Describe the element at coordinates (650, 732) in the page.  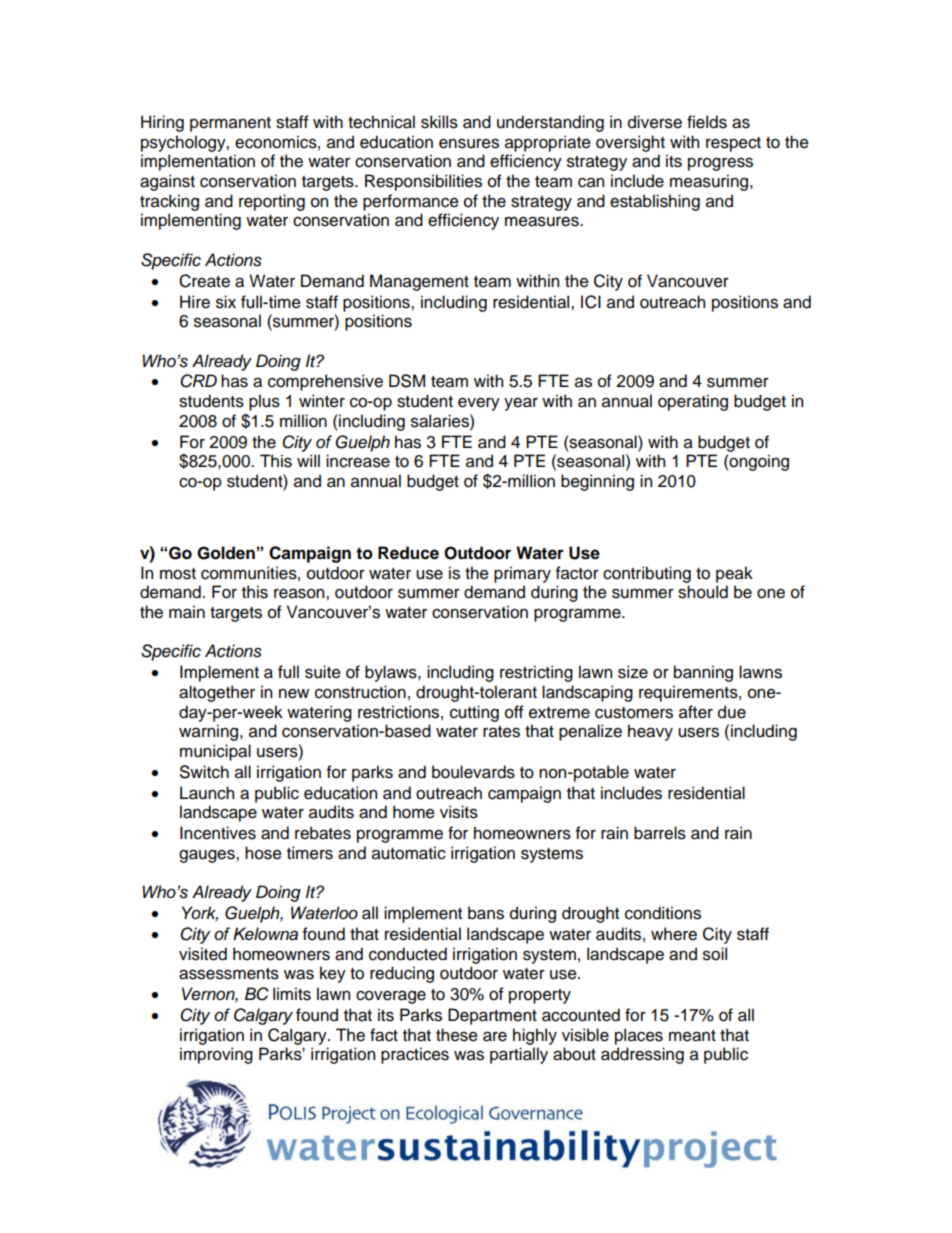
I see `heavy` at that location.
